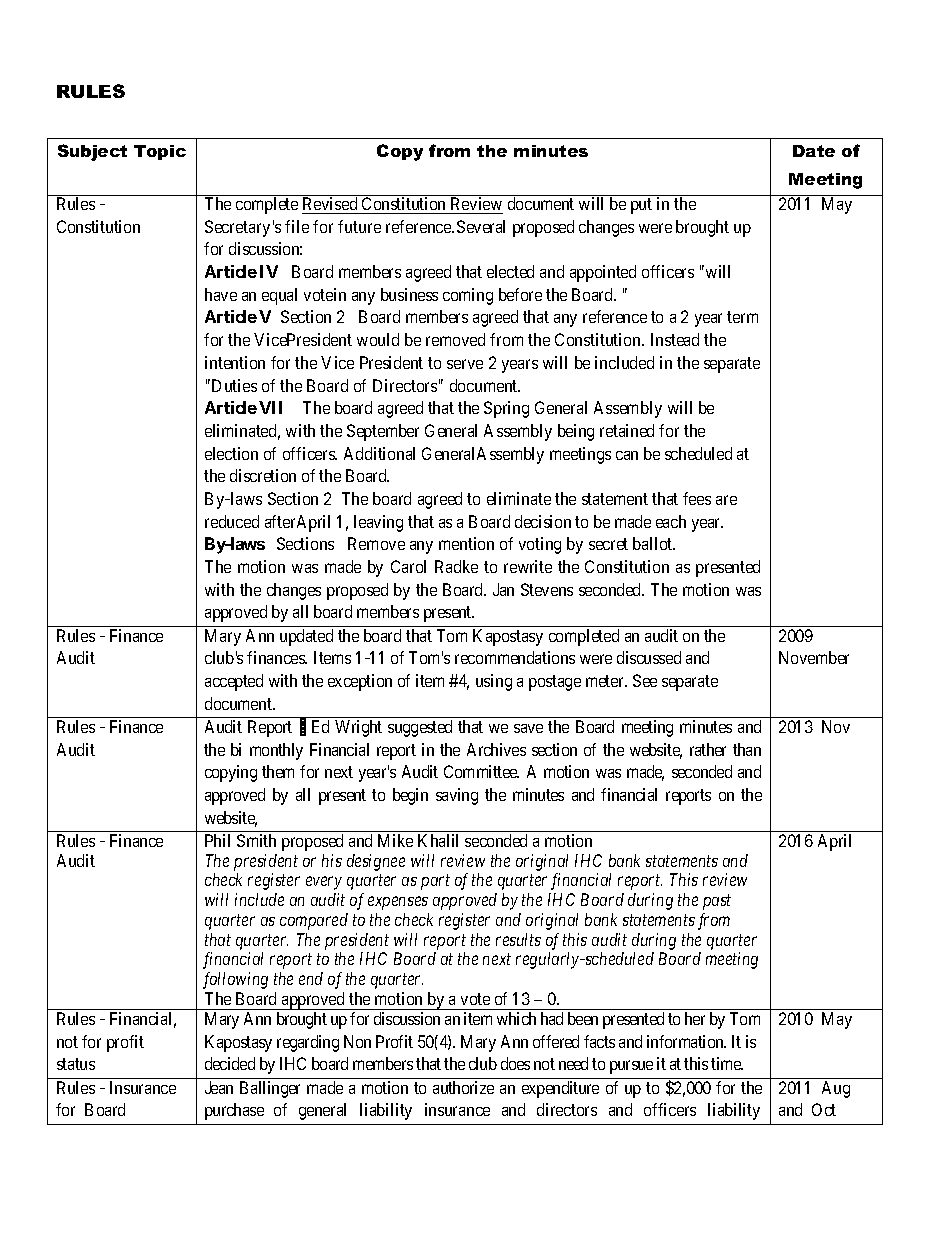  I want to click on November, so click(814, 657).
